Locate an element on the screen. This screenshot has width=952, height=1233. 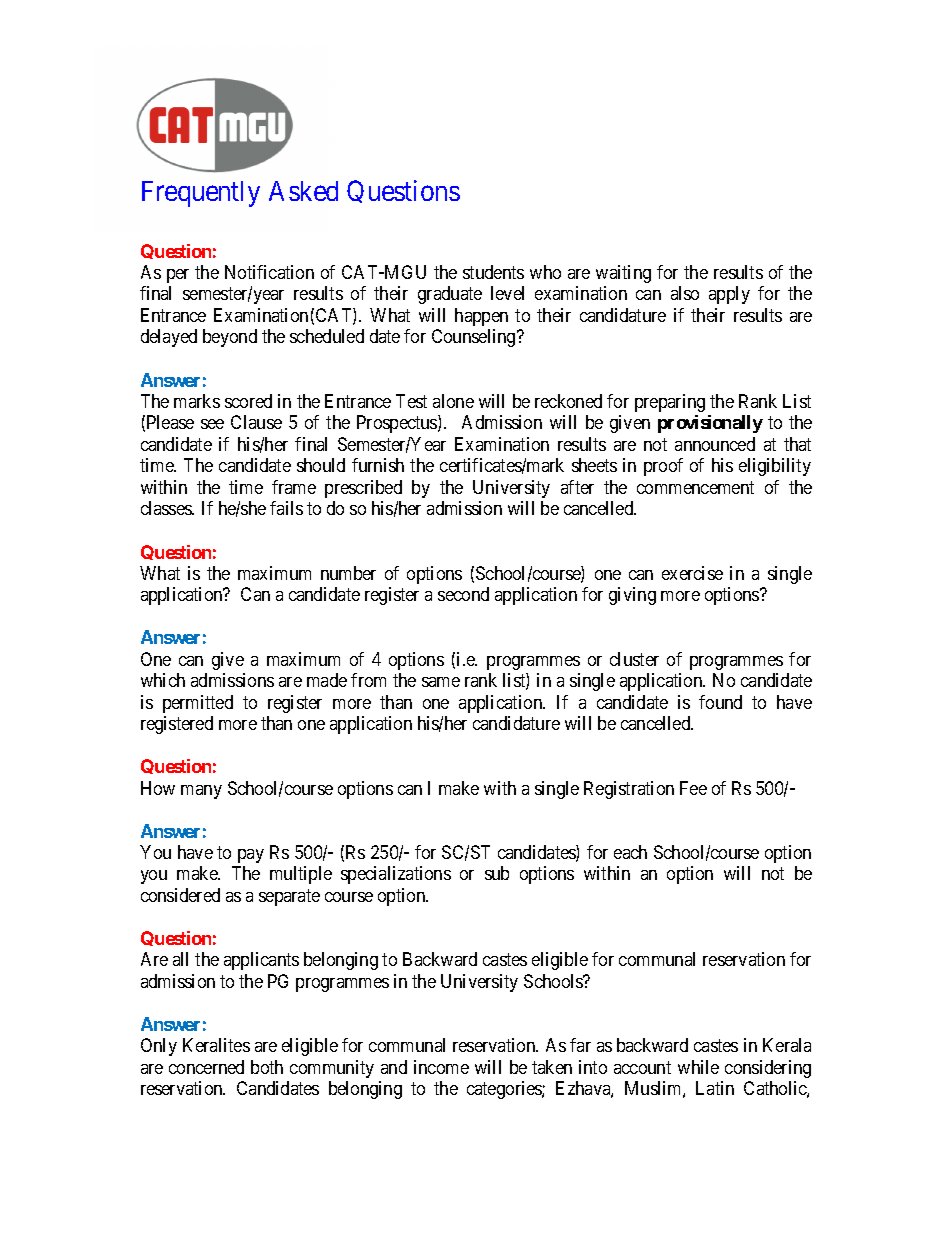
many is located at coordinates (201, 792).
